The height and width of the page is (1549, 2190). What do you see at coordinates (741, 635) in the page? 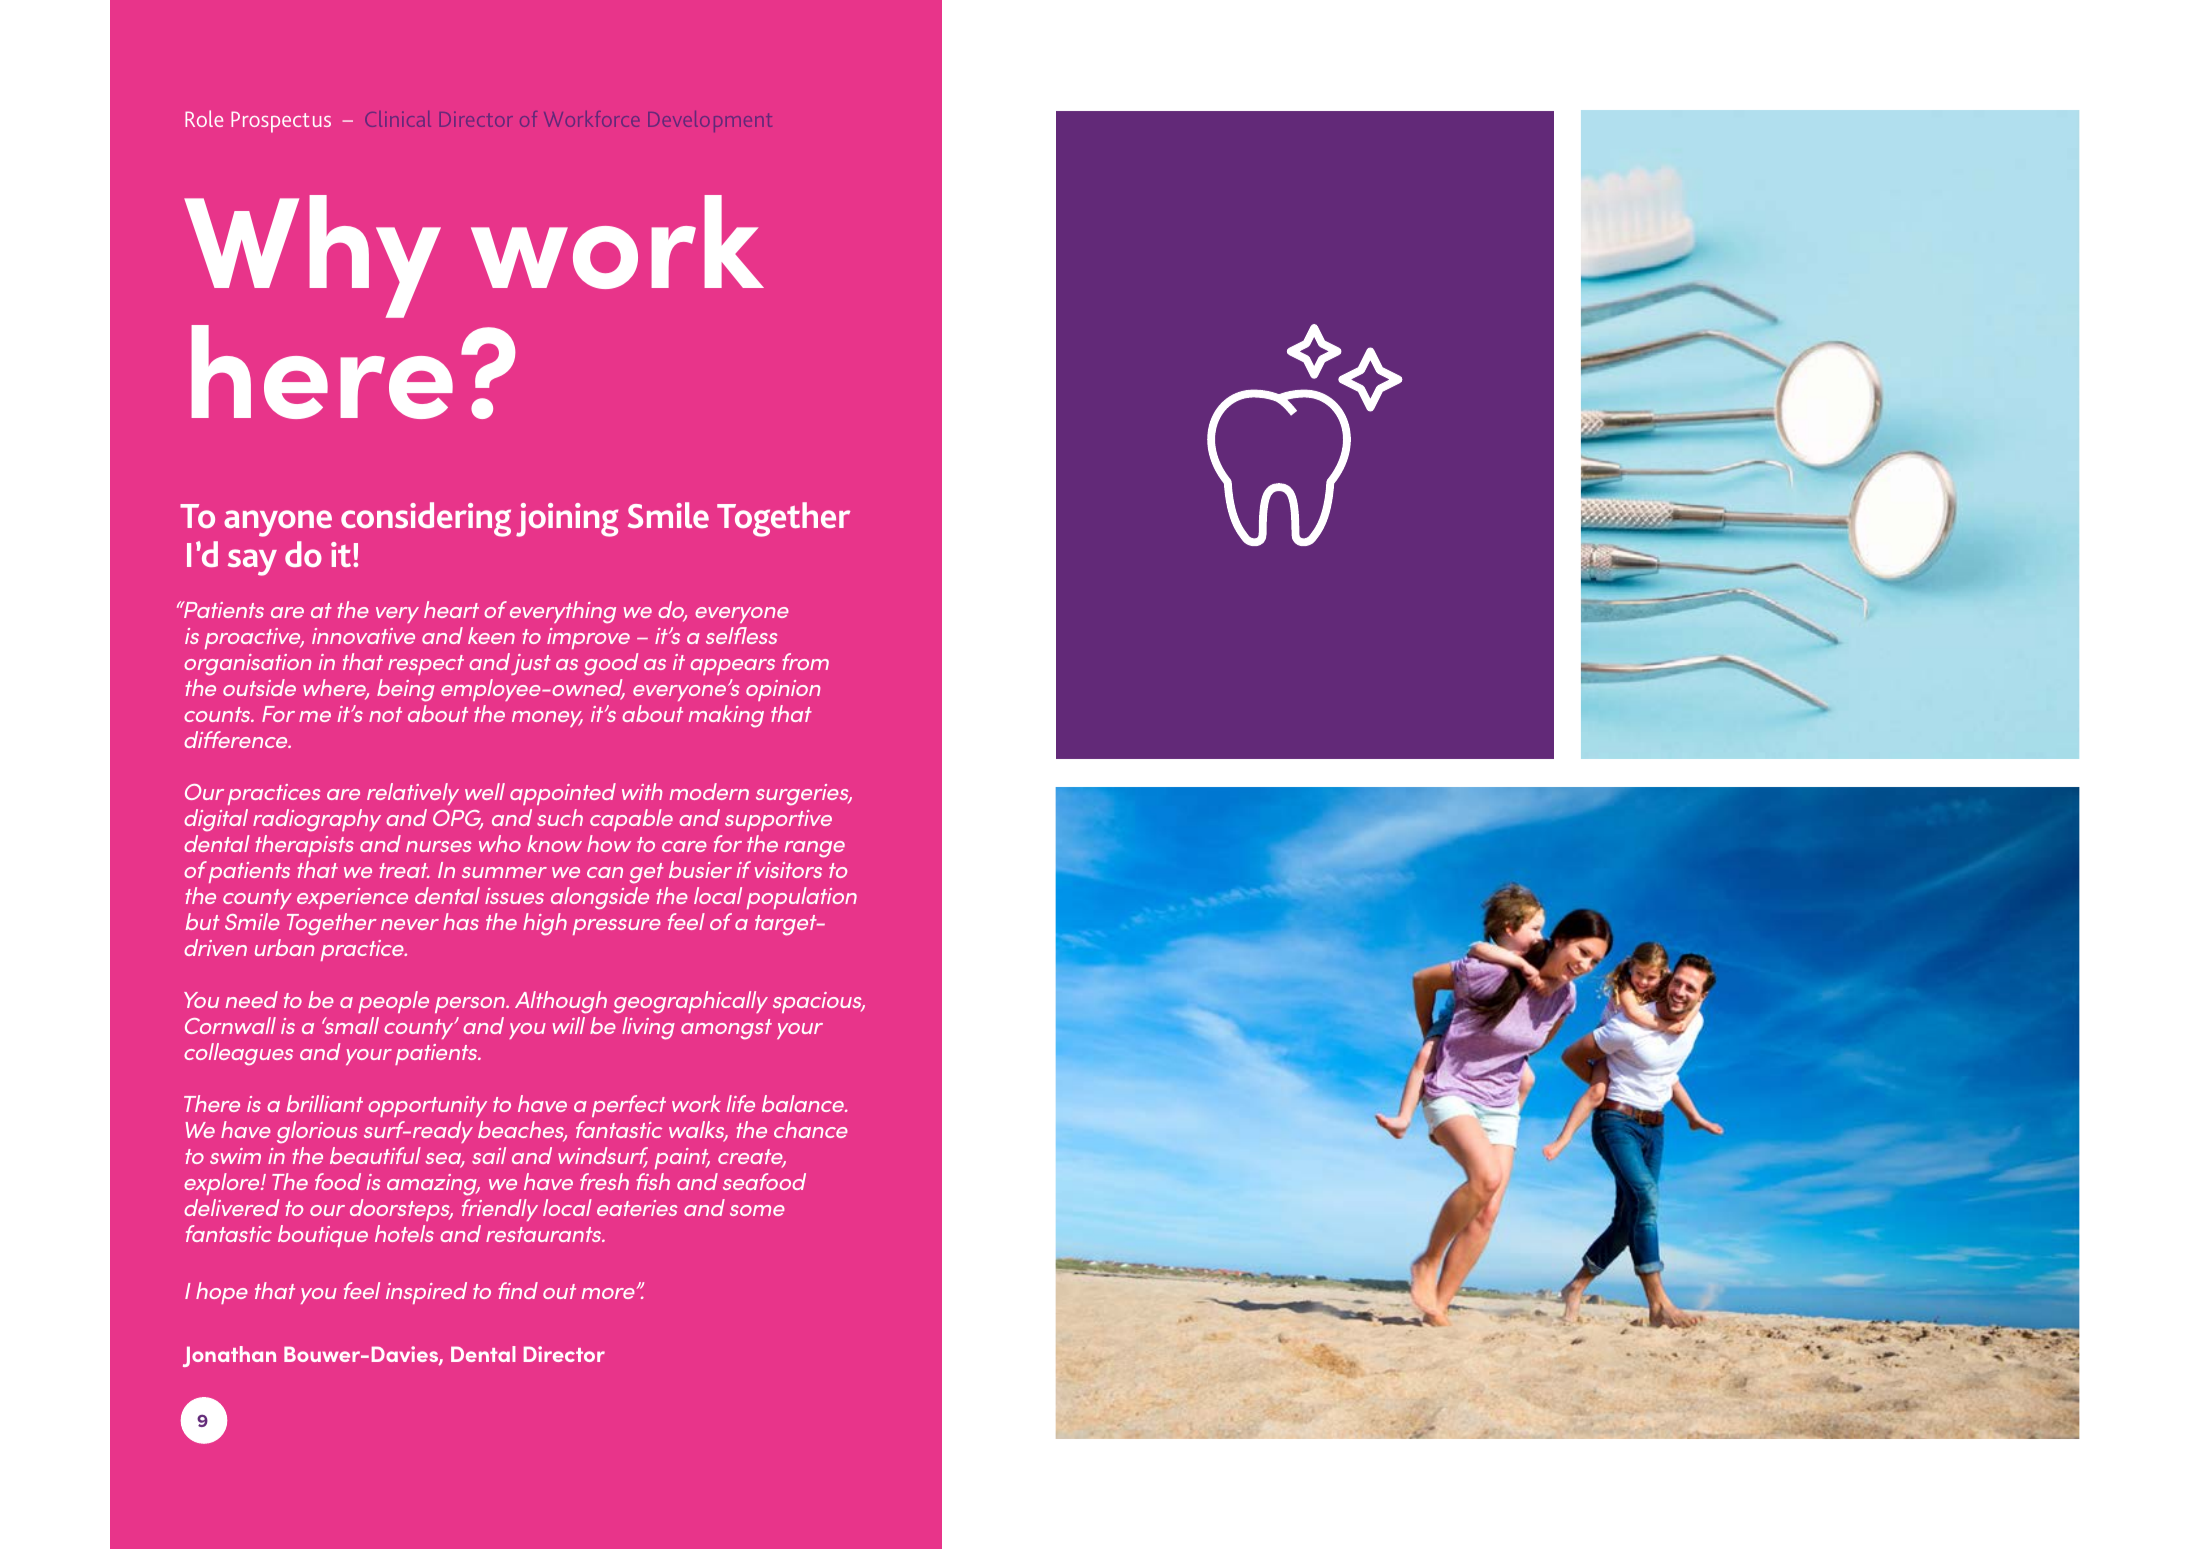
I see `selfless` at bounding box center [741, 635].
